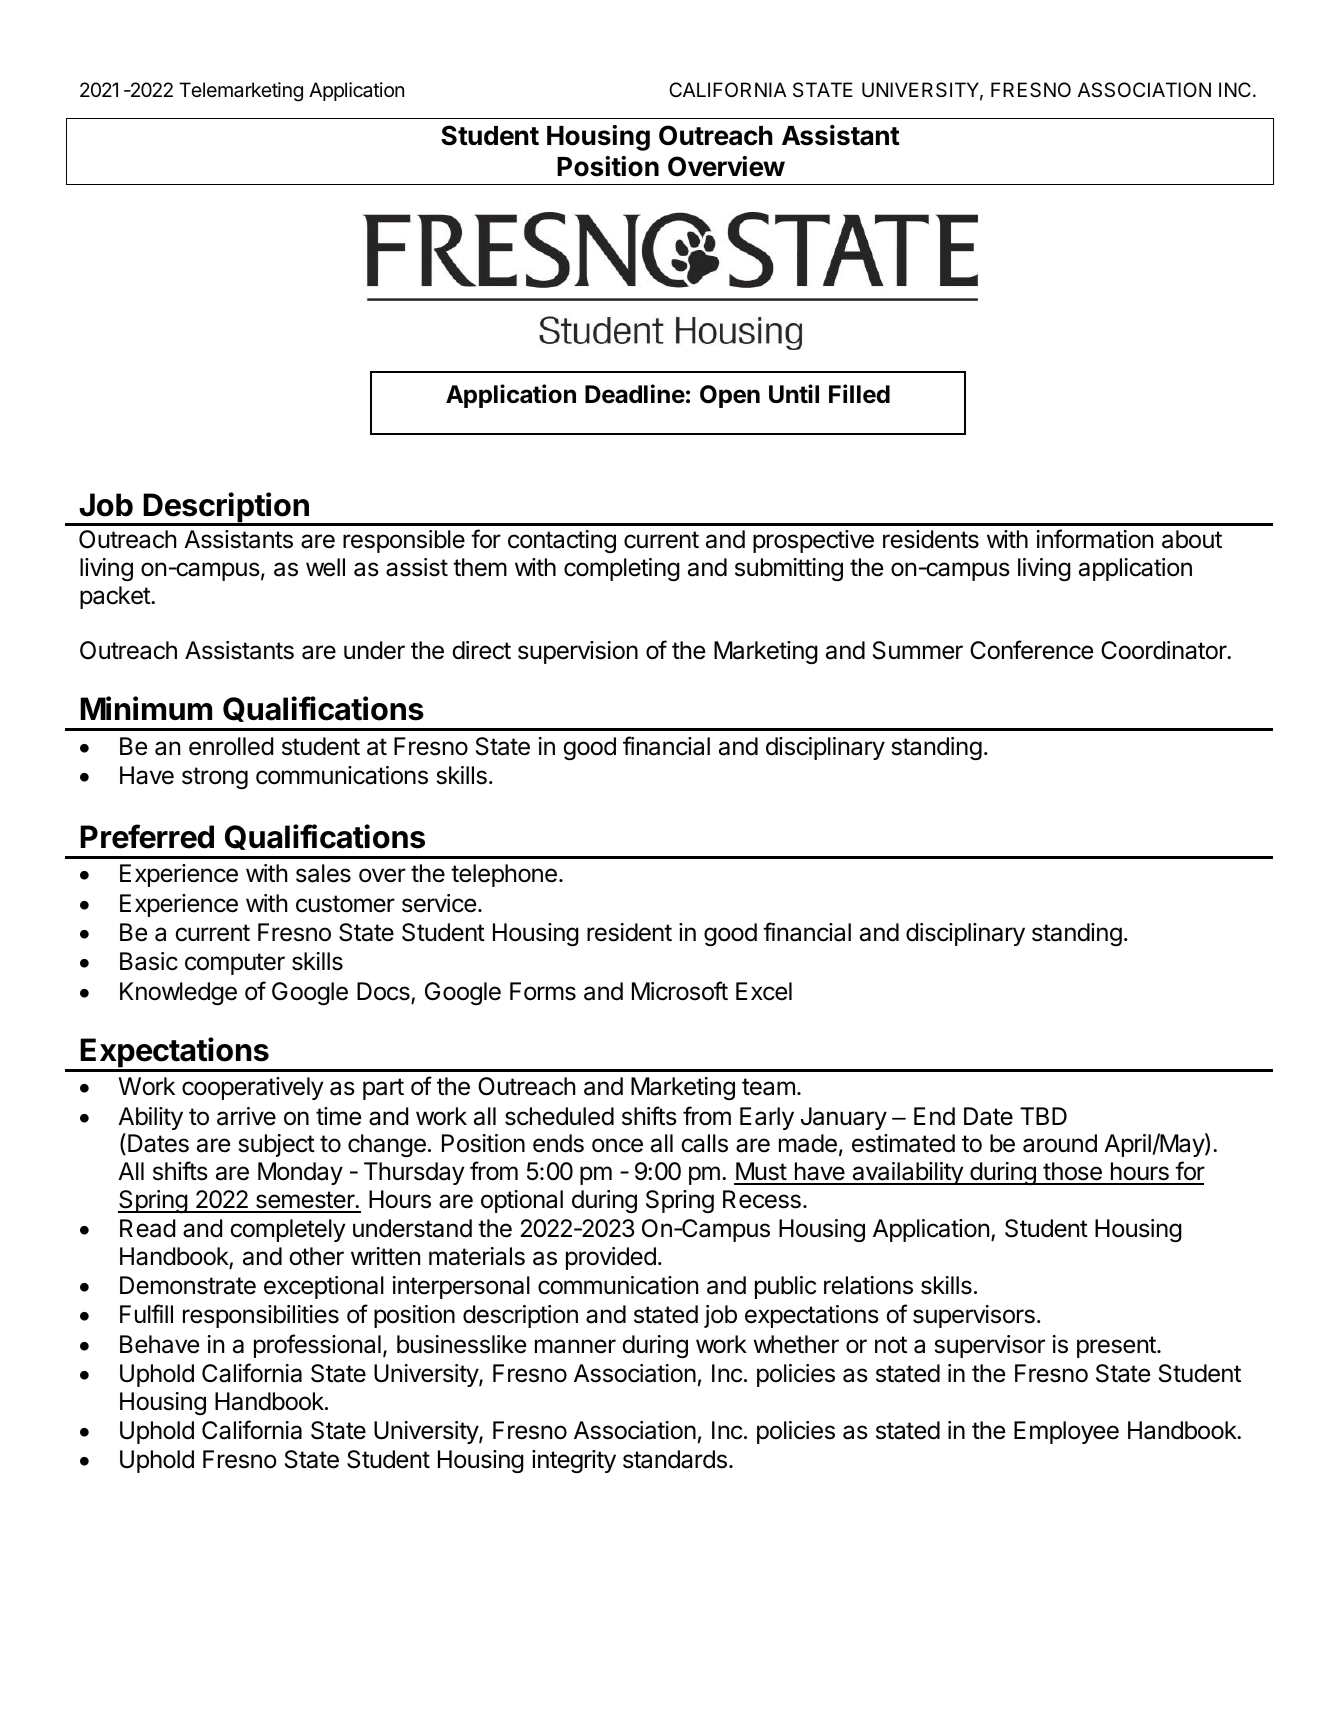  I want to click on computer, so click(235, 964).
